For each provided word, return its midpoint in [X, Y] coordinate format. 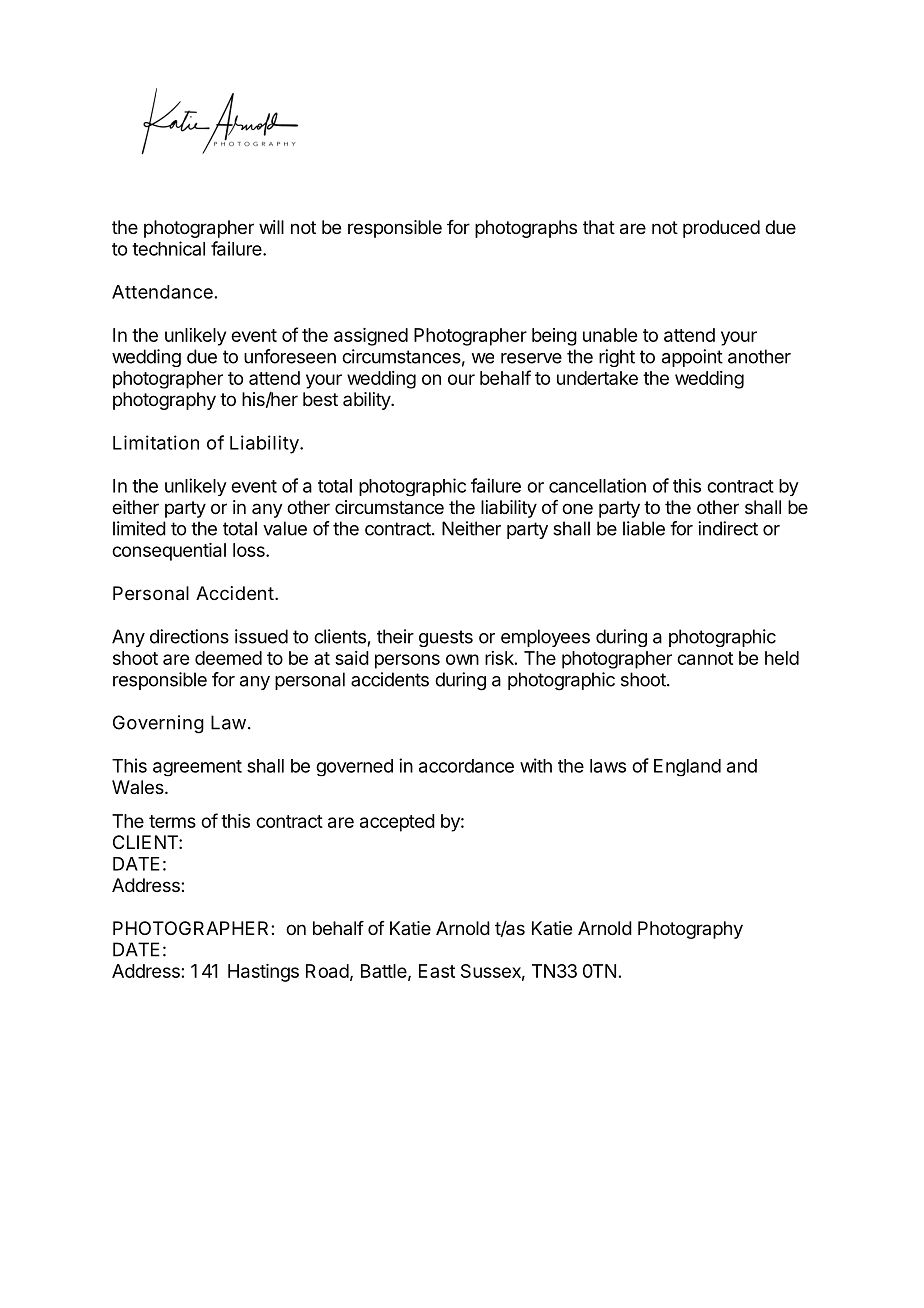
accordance [466, 766]
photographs [526, 229]
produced [721, 229]
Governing [158, 724]
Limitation [156, 442]
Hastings [263, 973]
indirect [728, 528]
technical [168, 248]
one [577, 508]
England [687, 768]
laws [608, 766]
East [437, 971]
